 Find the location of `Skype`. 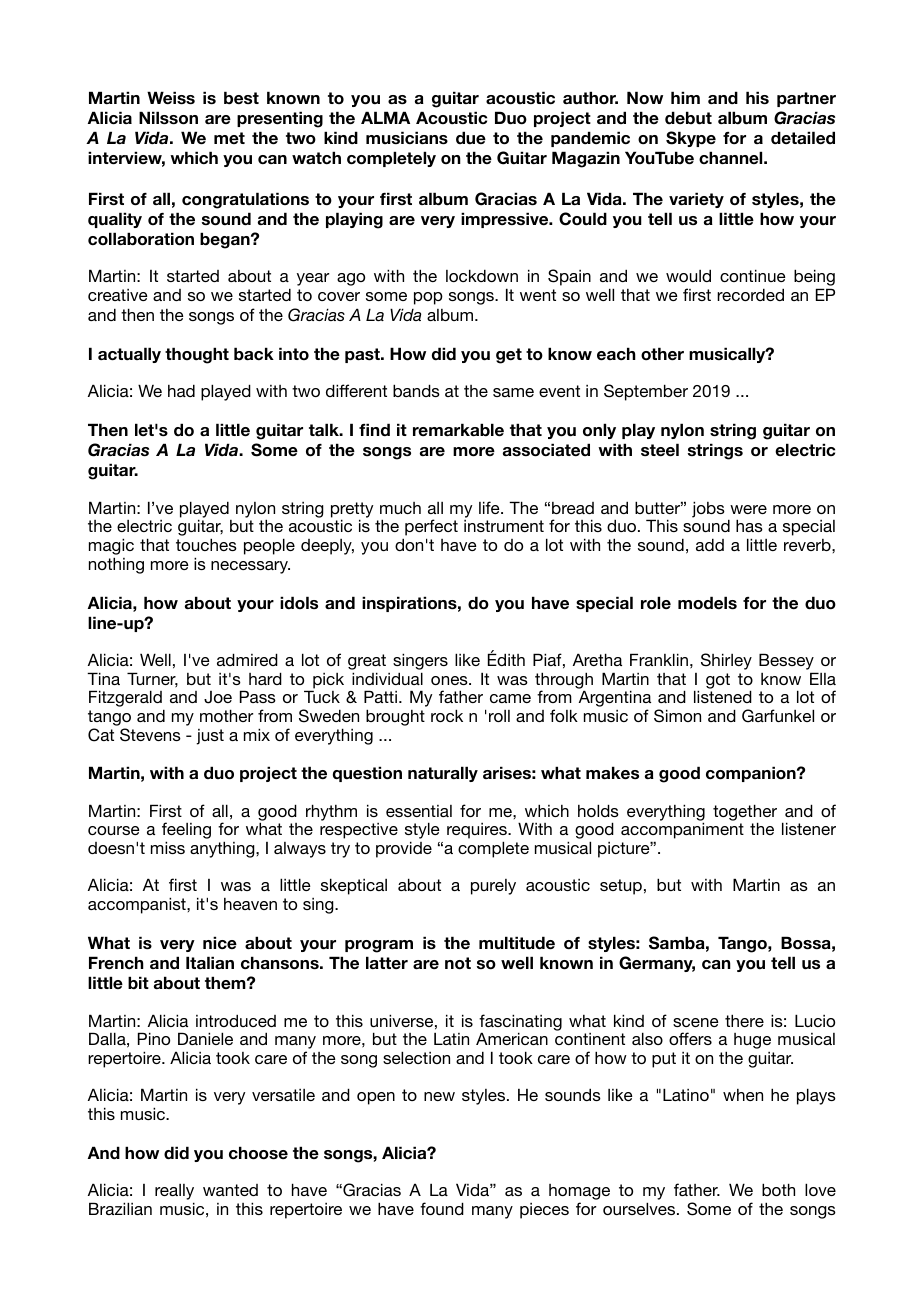

Skype is located at coordinates (691, 139).
